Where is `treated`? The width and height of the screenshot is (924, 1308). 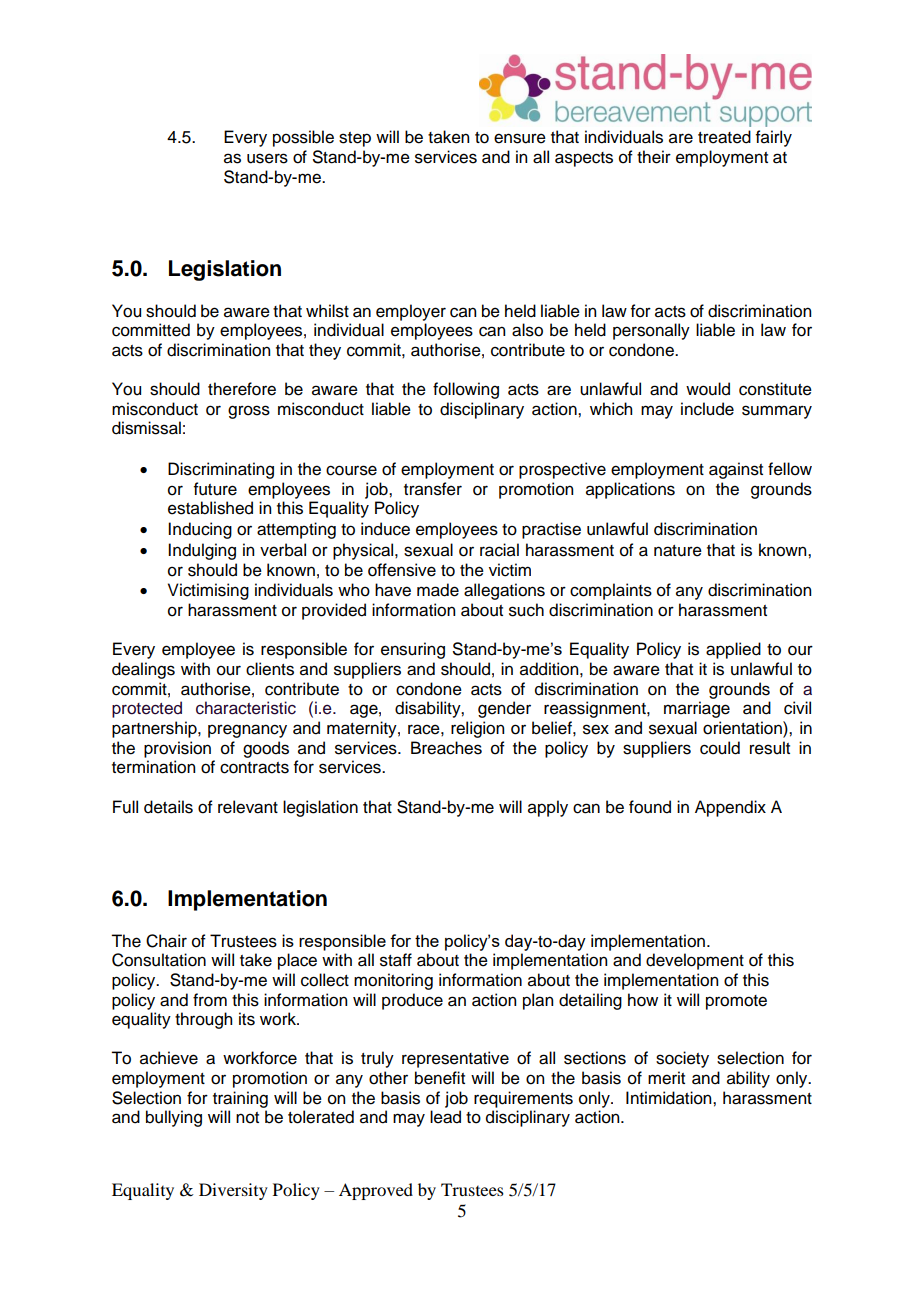 treated is located at coordinates (724, 137).
